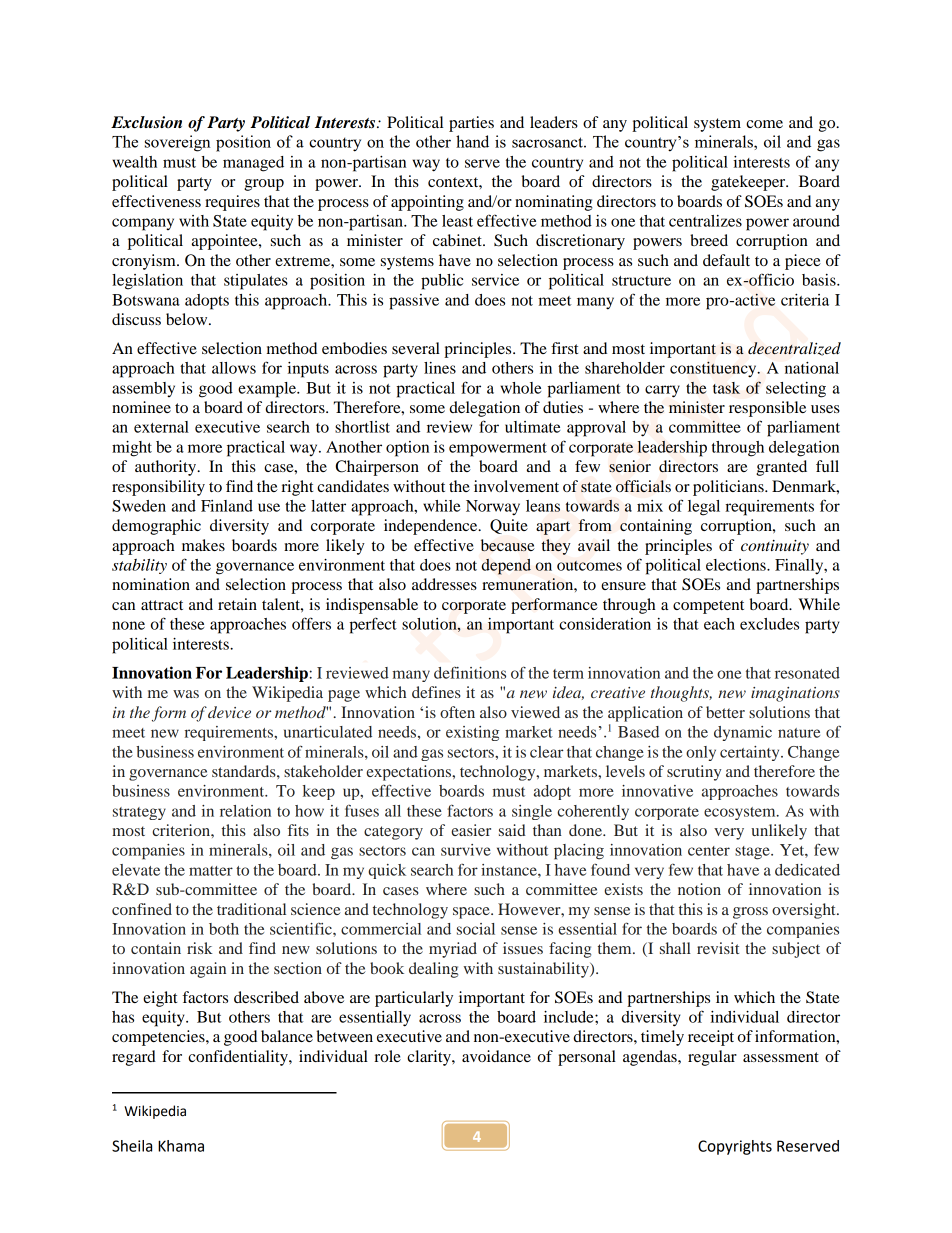 The image size is (952, 1233). What do you see at coordinates (751, 753) in the screenshot?
I see `certainty` at bounding box center [751, 753].
